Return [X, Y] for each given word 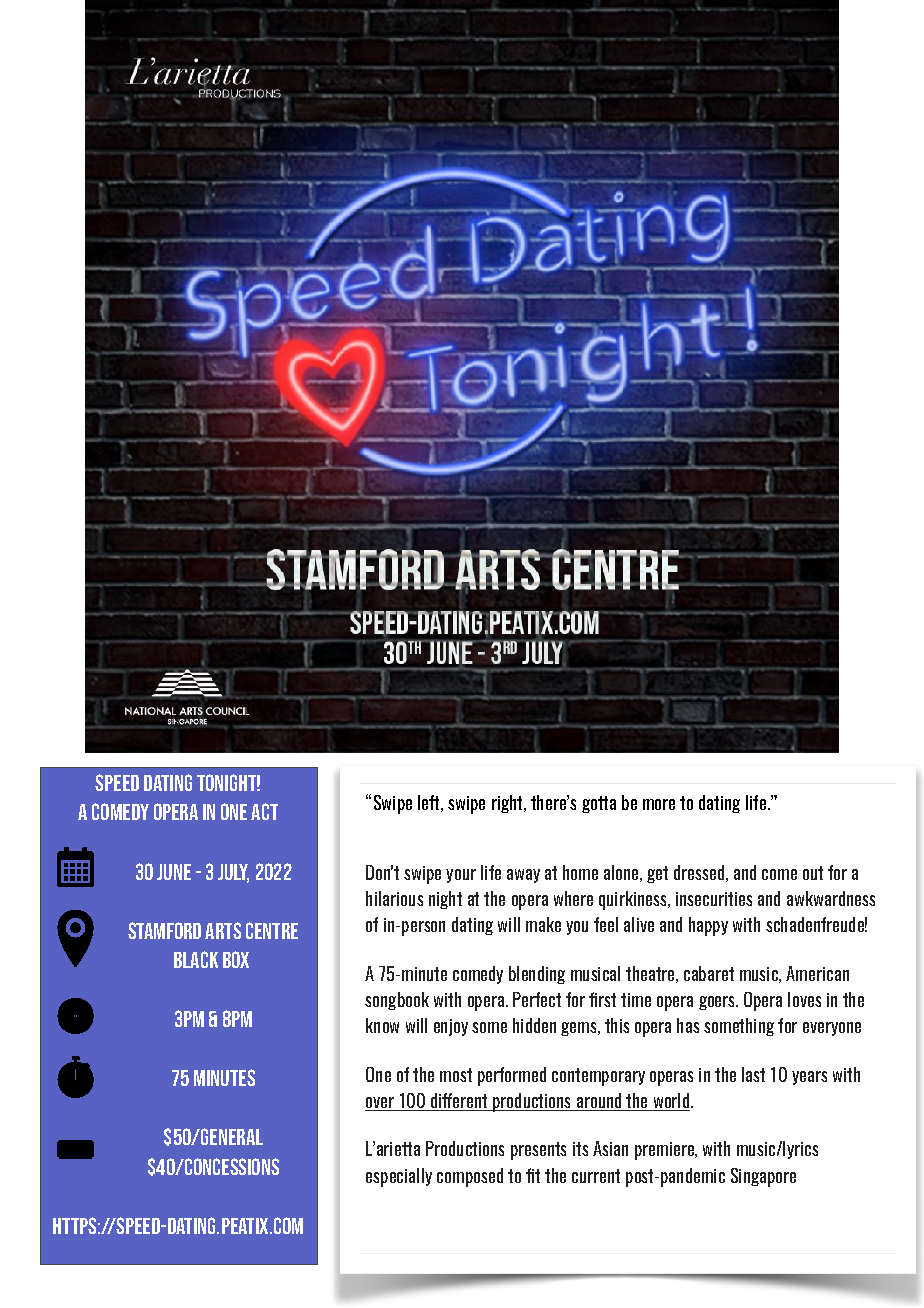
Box [236, 959]
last [753, 1074]
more [659, 804]
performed [512, 1076]
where [573, 898]
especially [399, 1177]
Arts [223, 930]
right [508, 804]
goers [718, 1003]
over [381, 1104]
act [264, 811]
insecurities [714, 899]
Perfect [537, 999]
